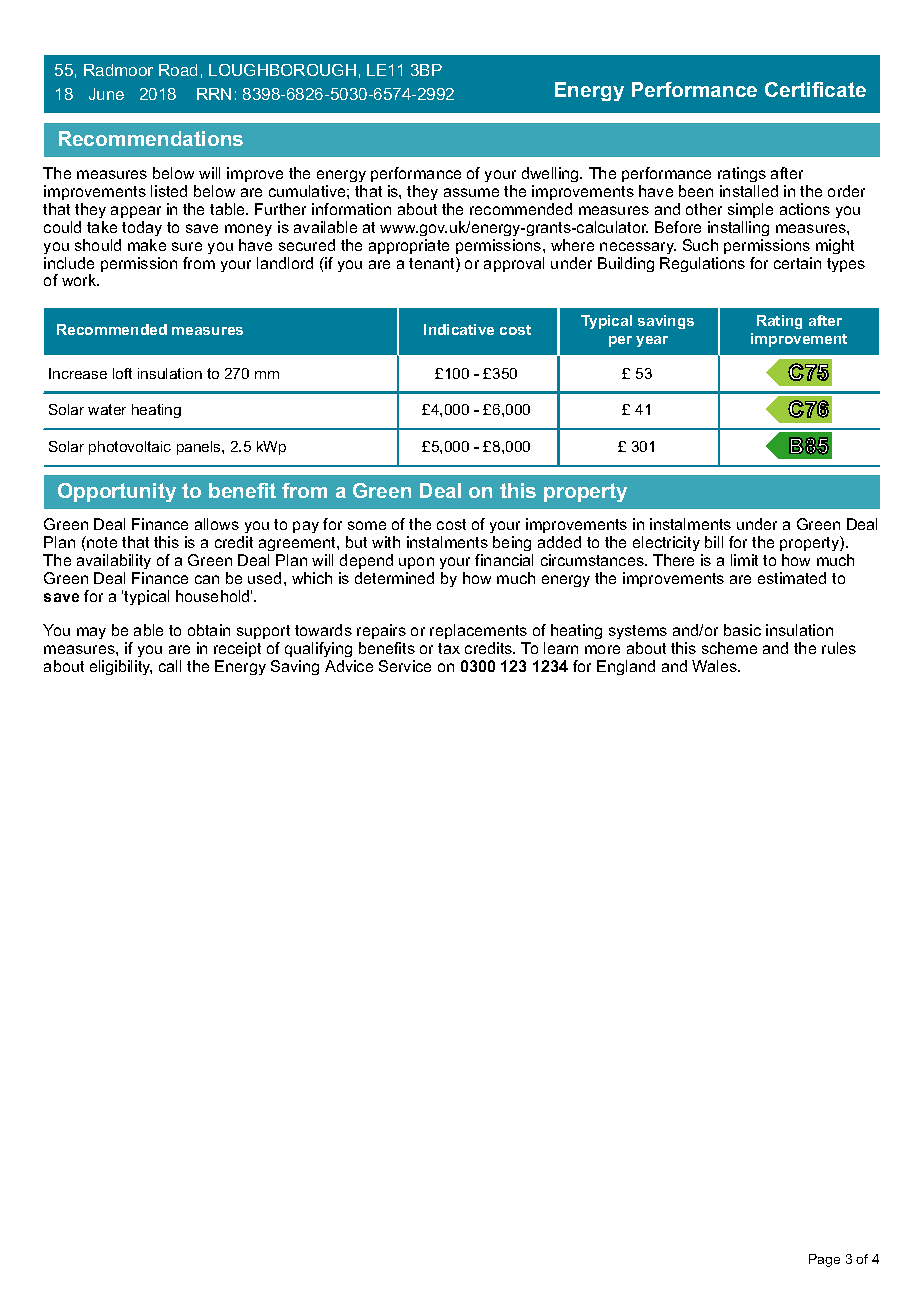  What do you see at coordinates (349, 666) in the screenshot?
I see `Advice` at bounding box center [349, 666].
